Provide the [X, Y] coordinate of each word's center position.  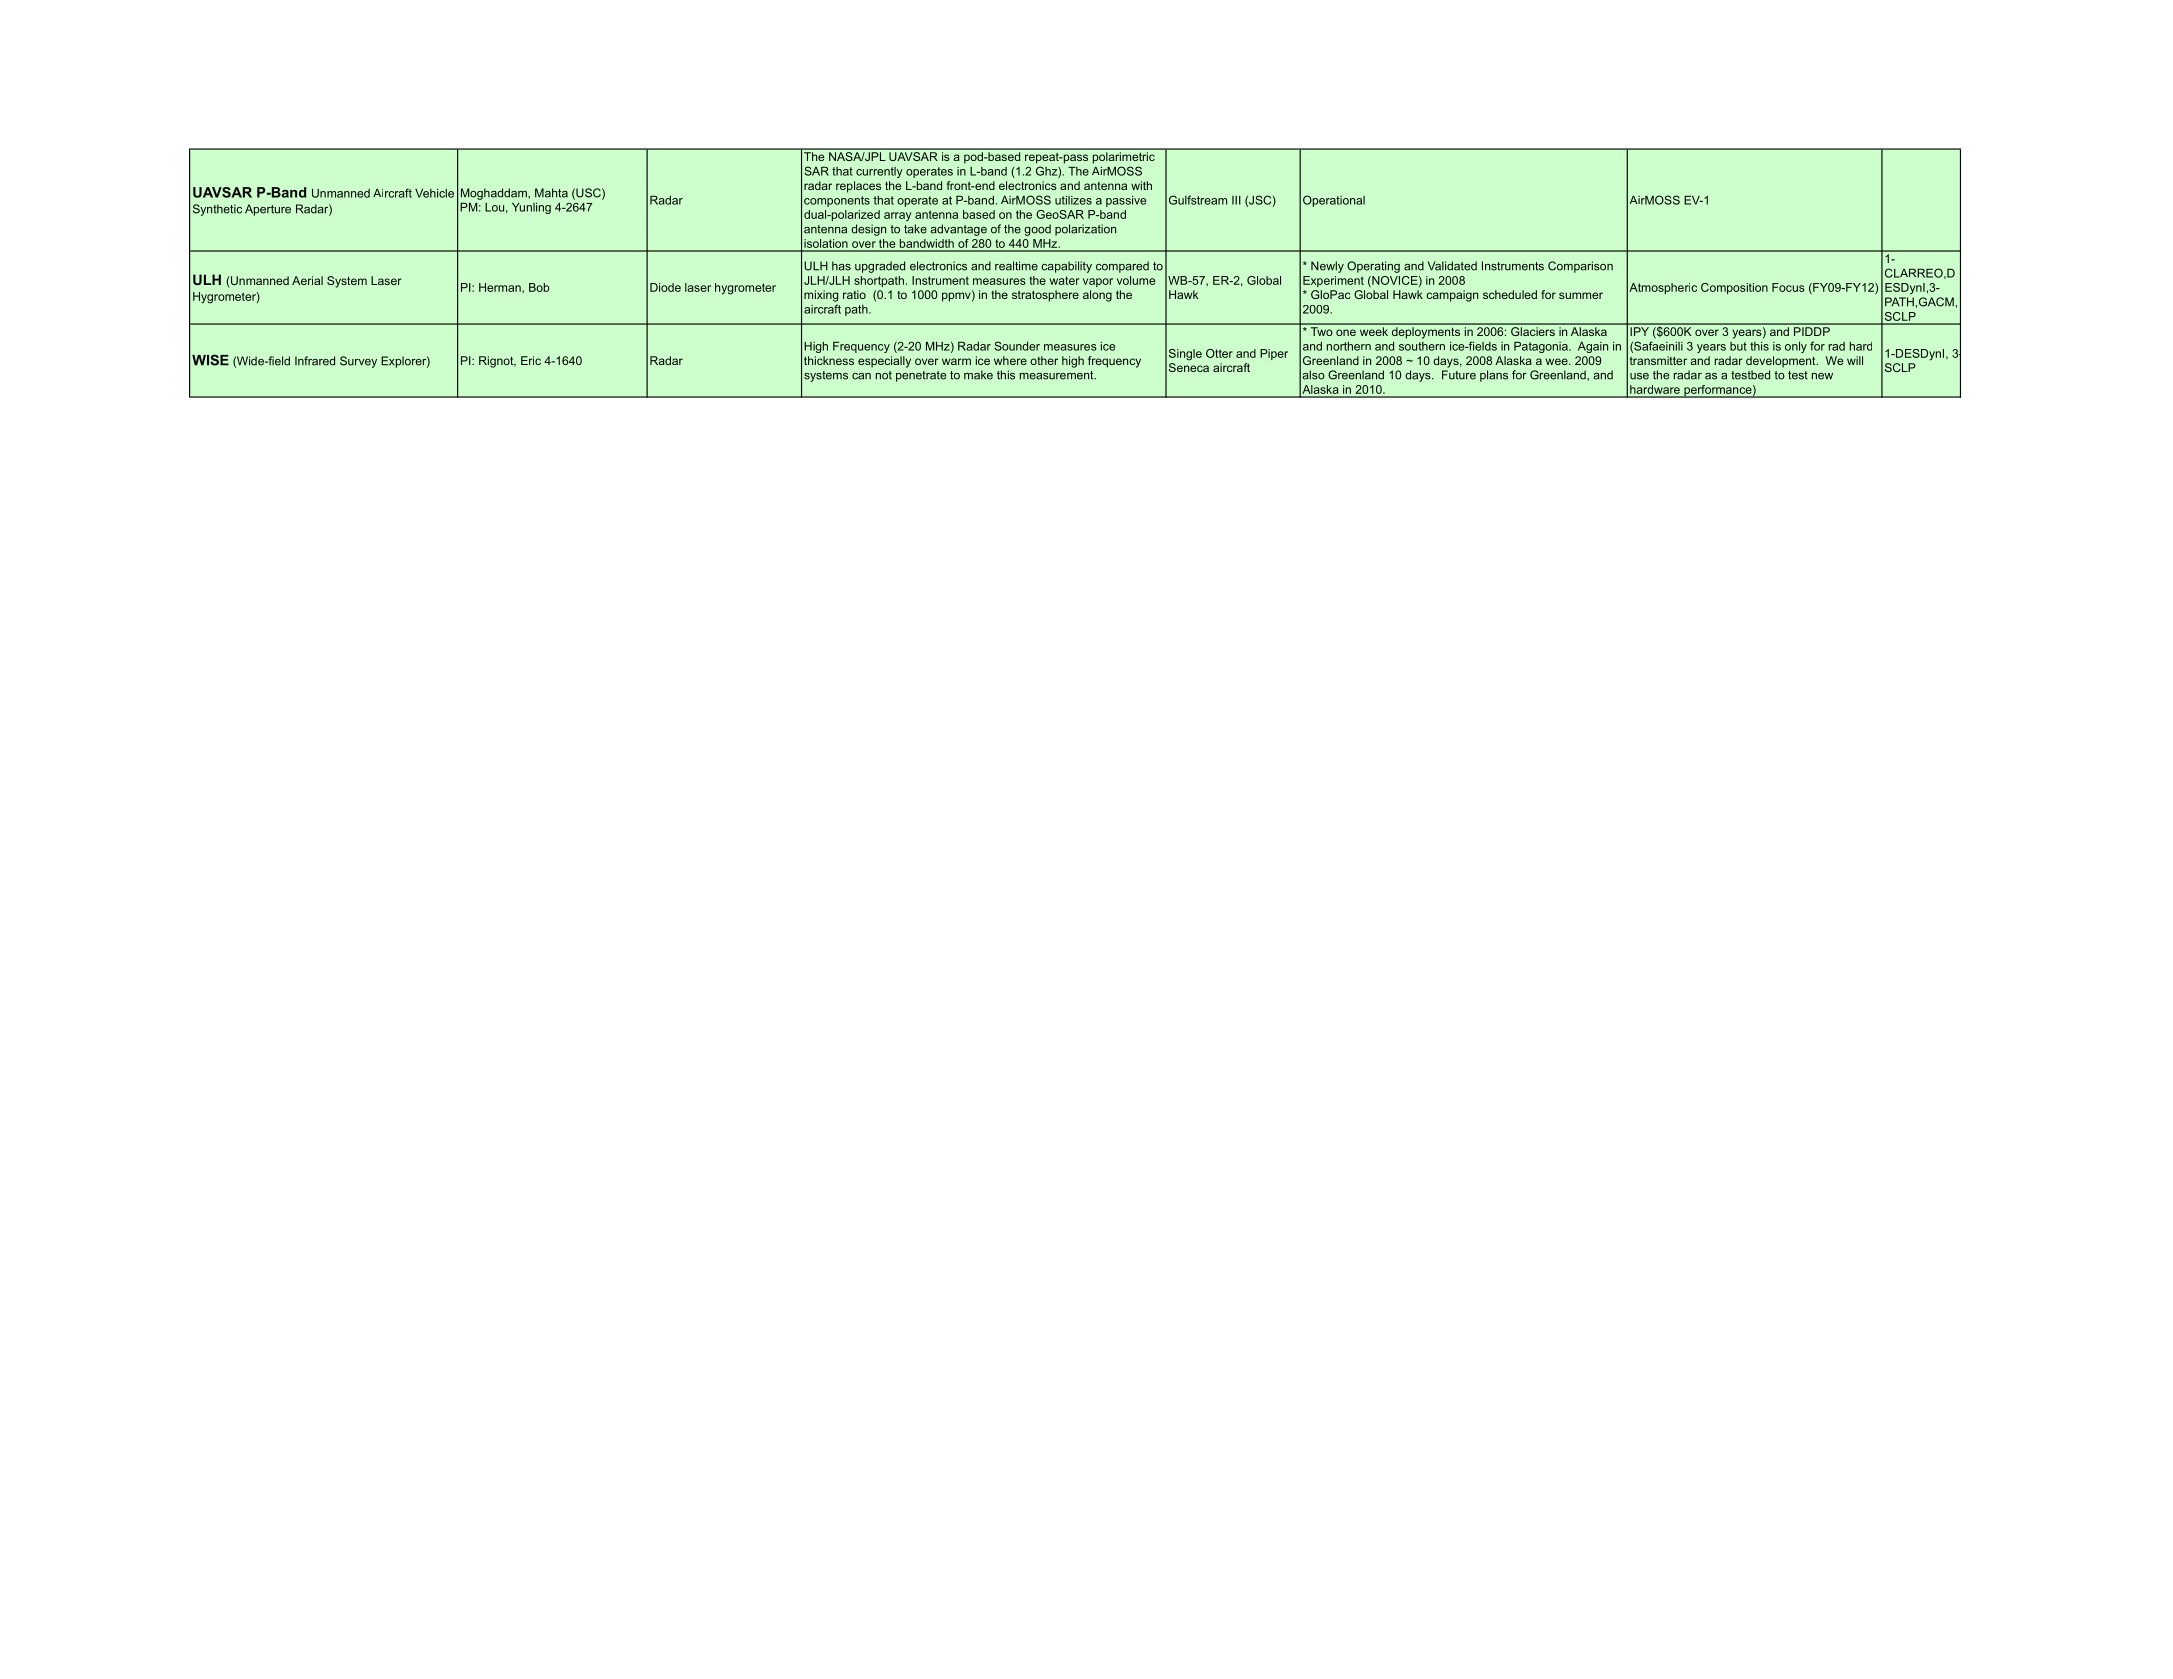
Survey [358, 362]
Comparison [1580, 267]
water [1064, 280]
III [1236, 200]
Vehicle [434, 193]
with [1141, 185]
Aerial [307, 280]
